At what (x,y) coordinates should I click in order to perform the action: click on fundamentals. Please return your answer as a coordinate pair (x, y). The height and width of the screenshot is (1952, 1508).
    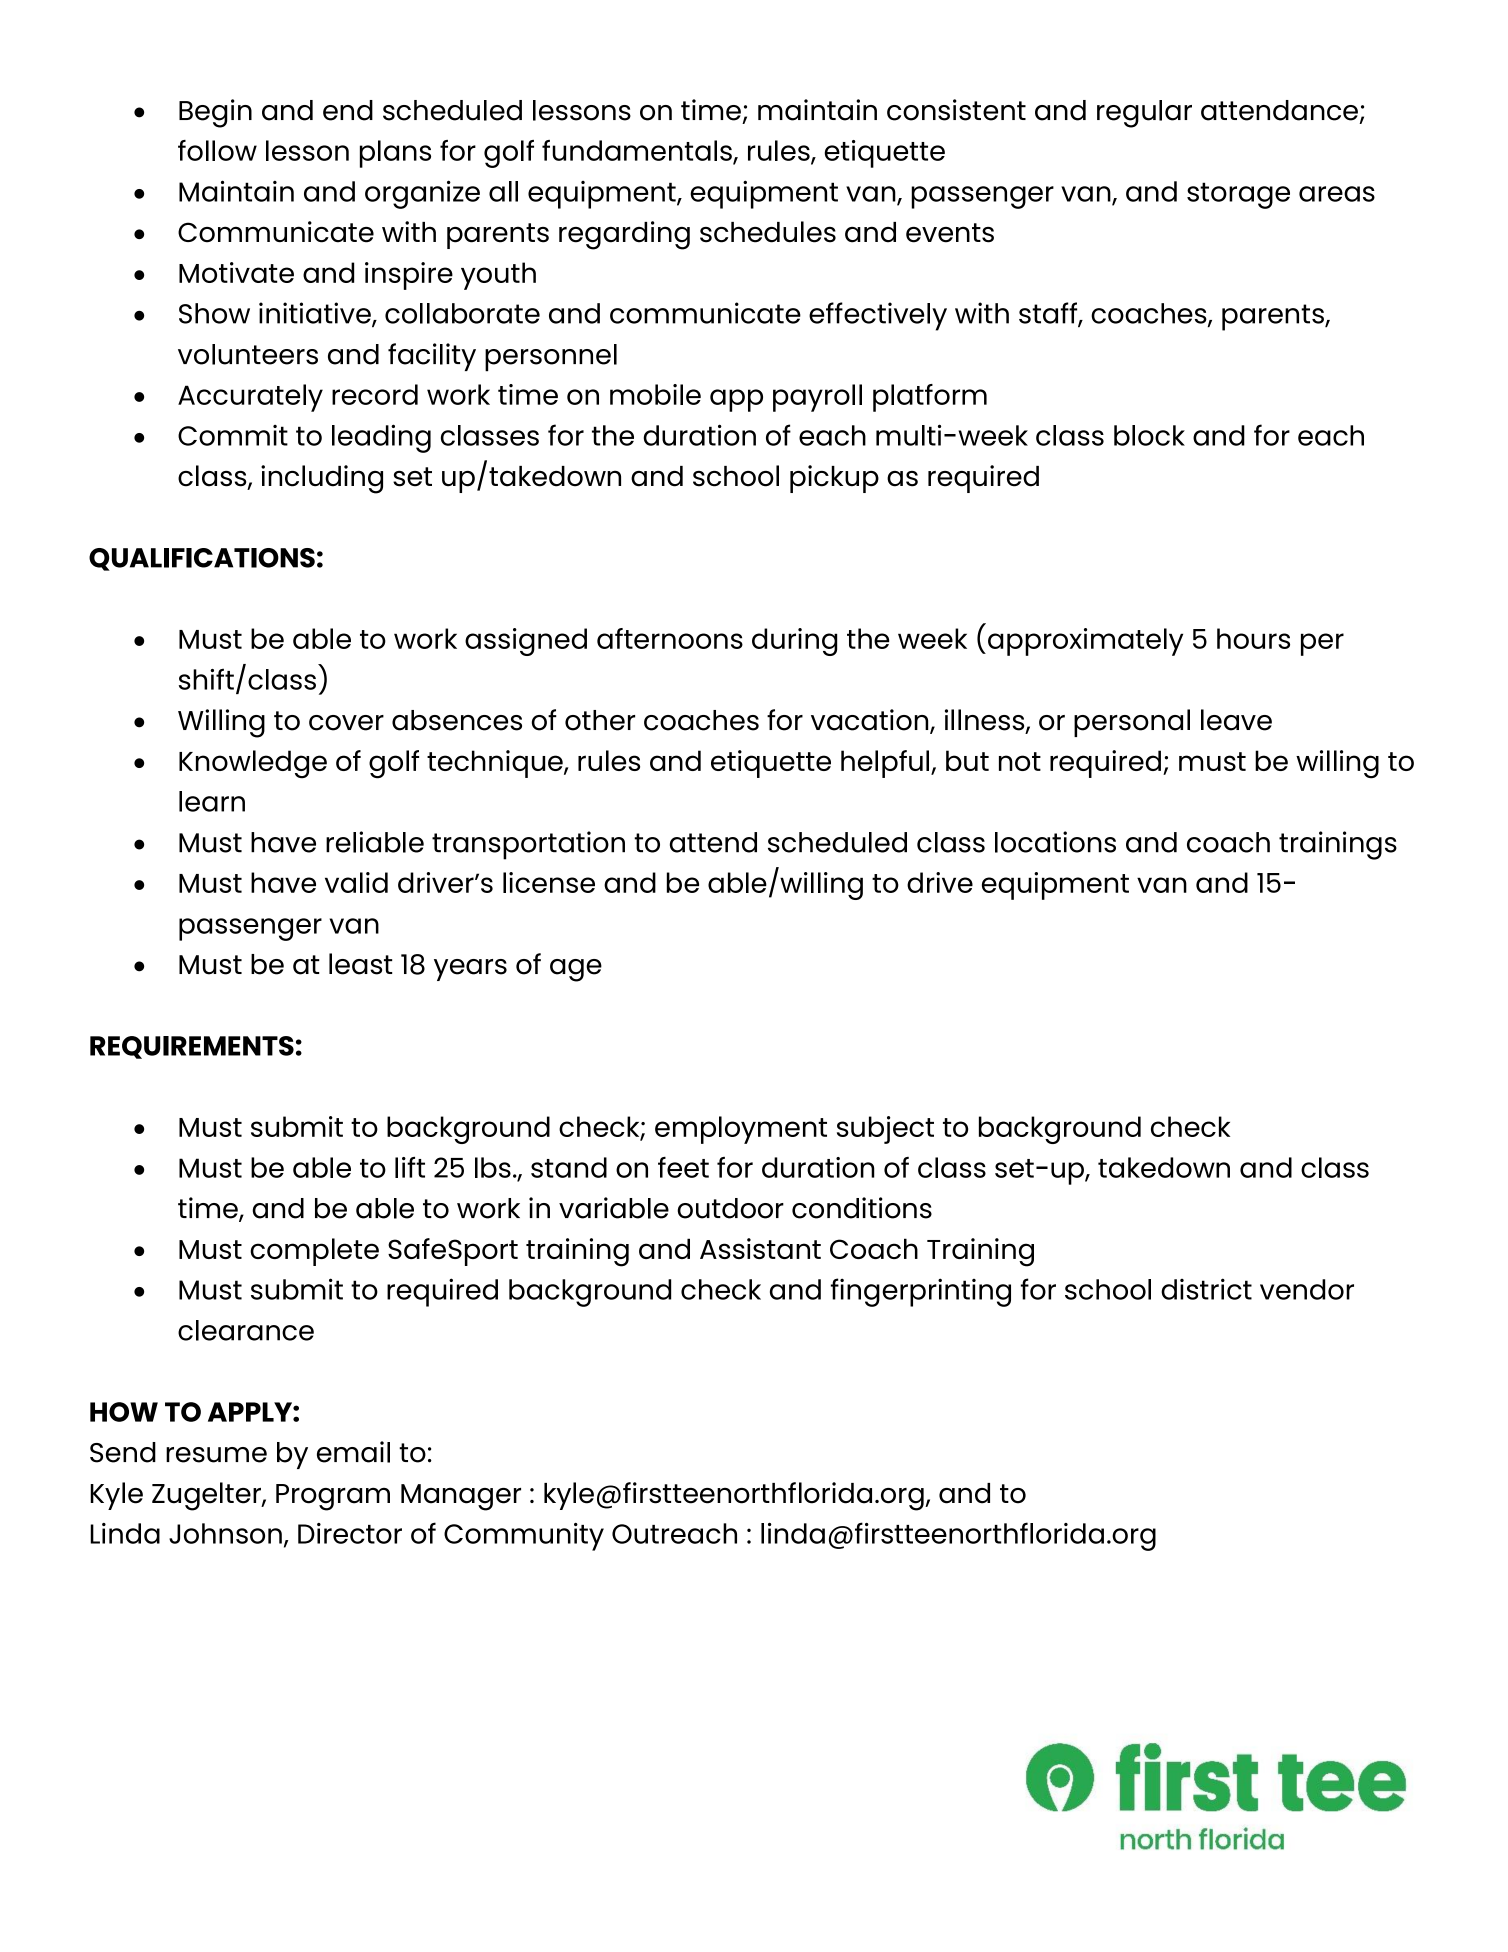
    Looking at the image, I should click on (638, 151).
